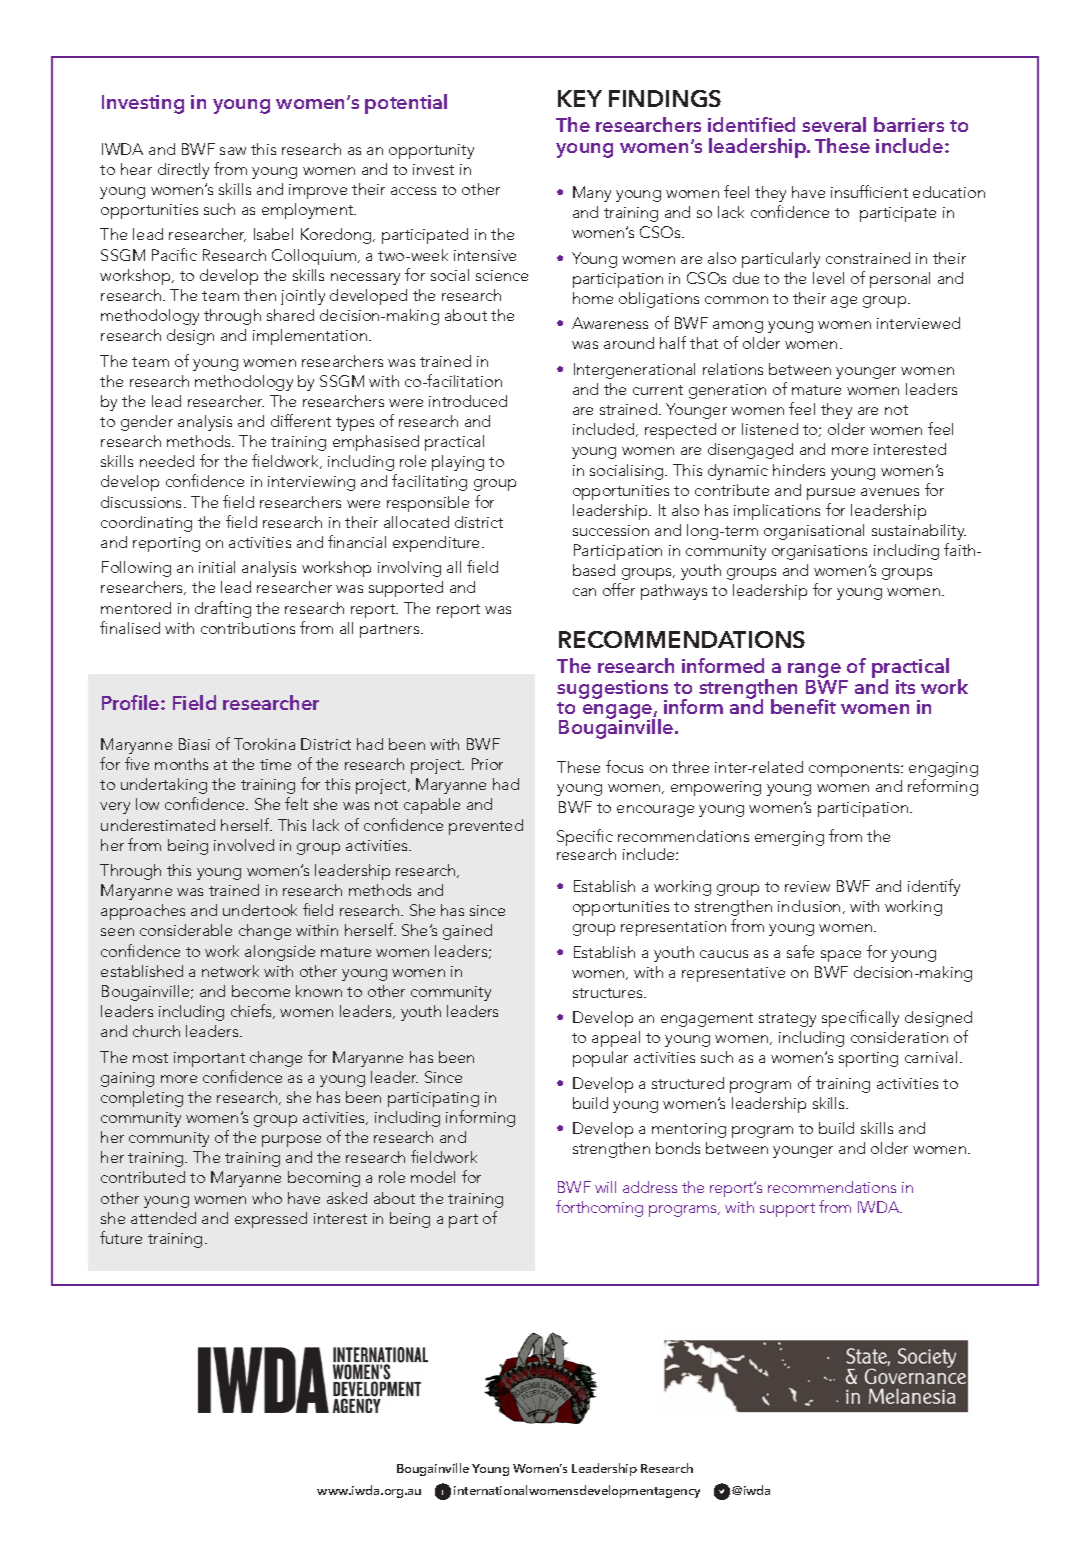 Image resolution: width=1090 pixels, height=1542 pixels. I want to click on gender, so click(147, 423).
